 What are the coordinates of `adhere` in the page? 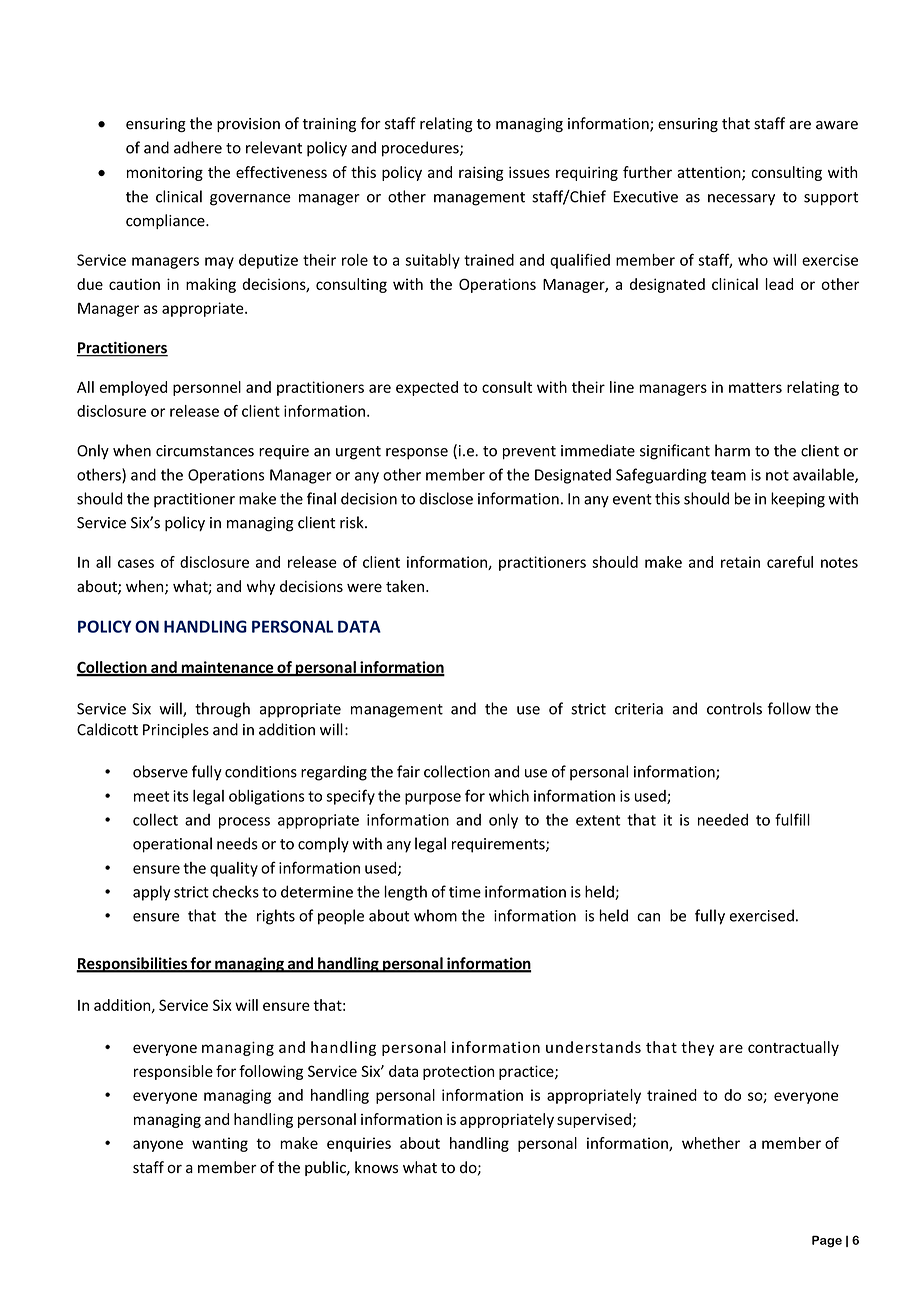 It's located at (198, 147).
